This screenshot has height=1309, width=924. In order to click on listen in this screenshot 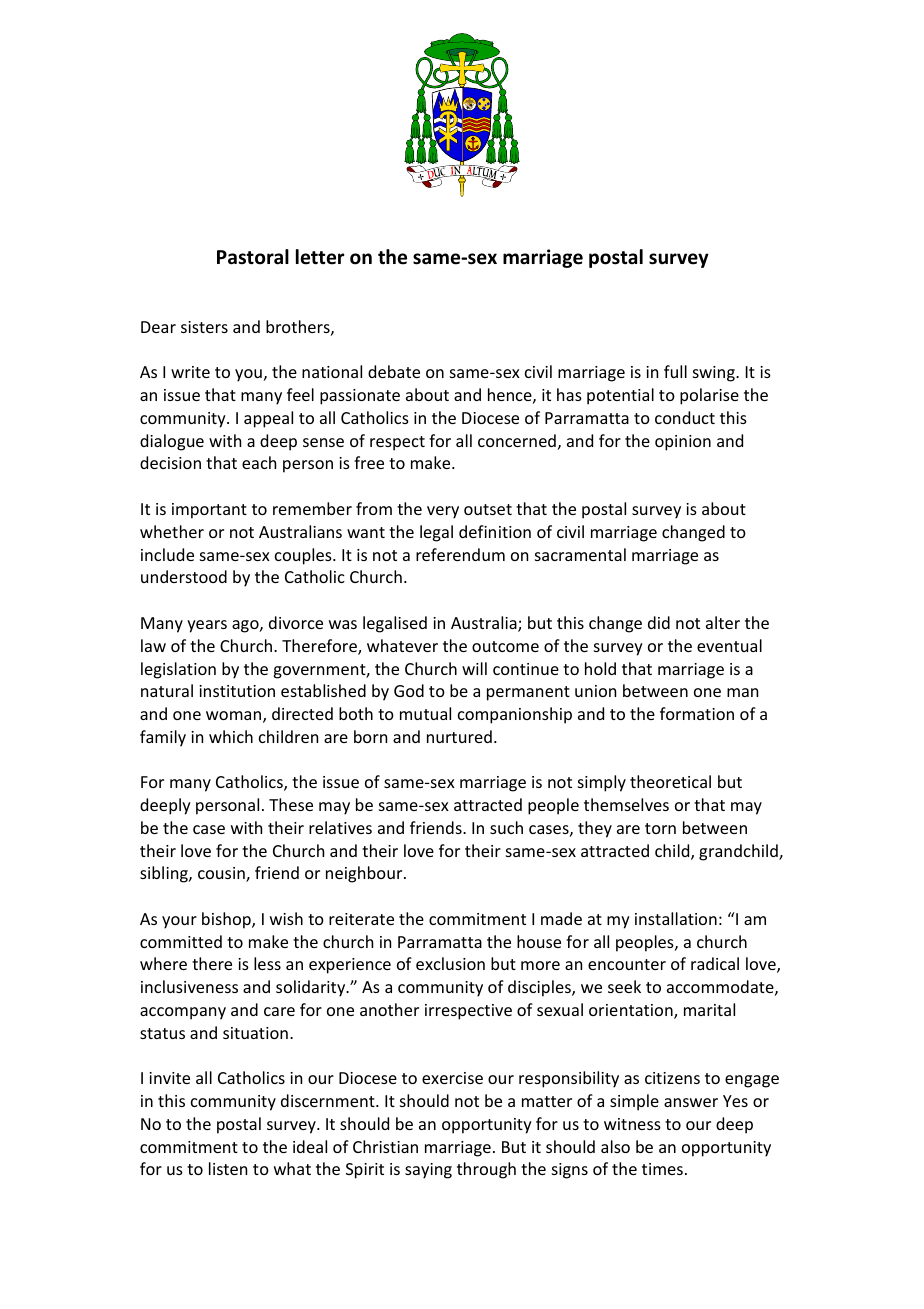, I will do `click(228, 1168)`.
